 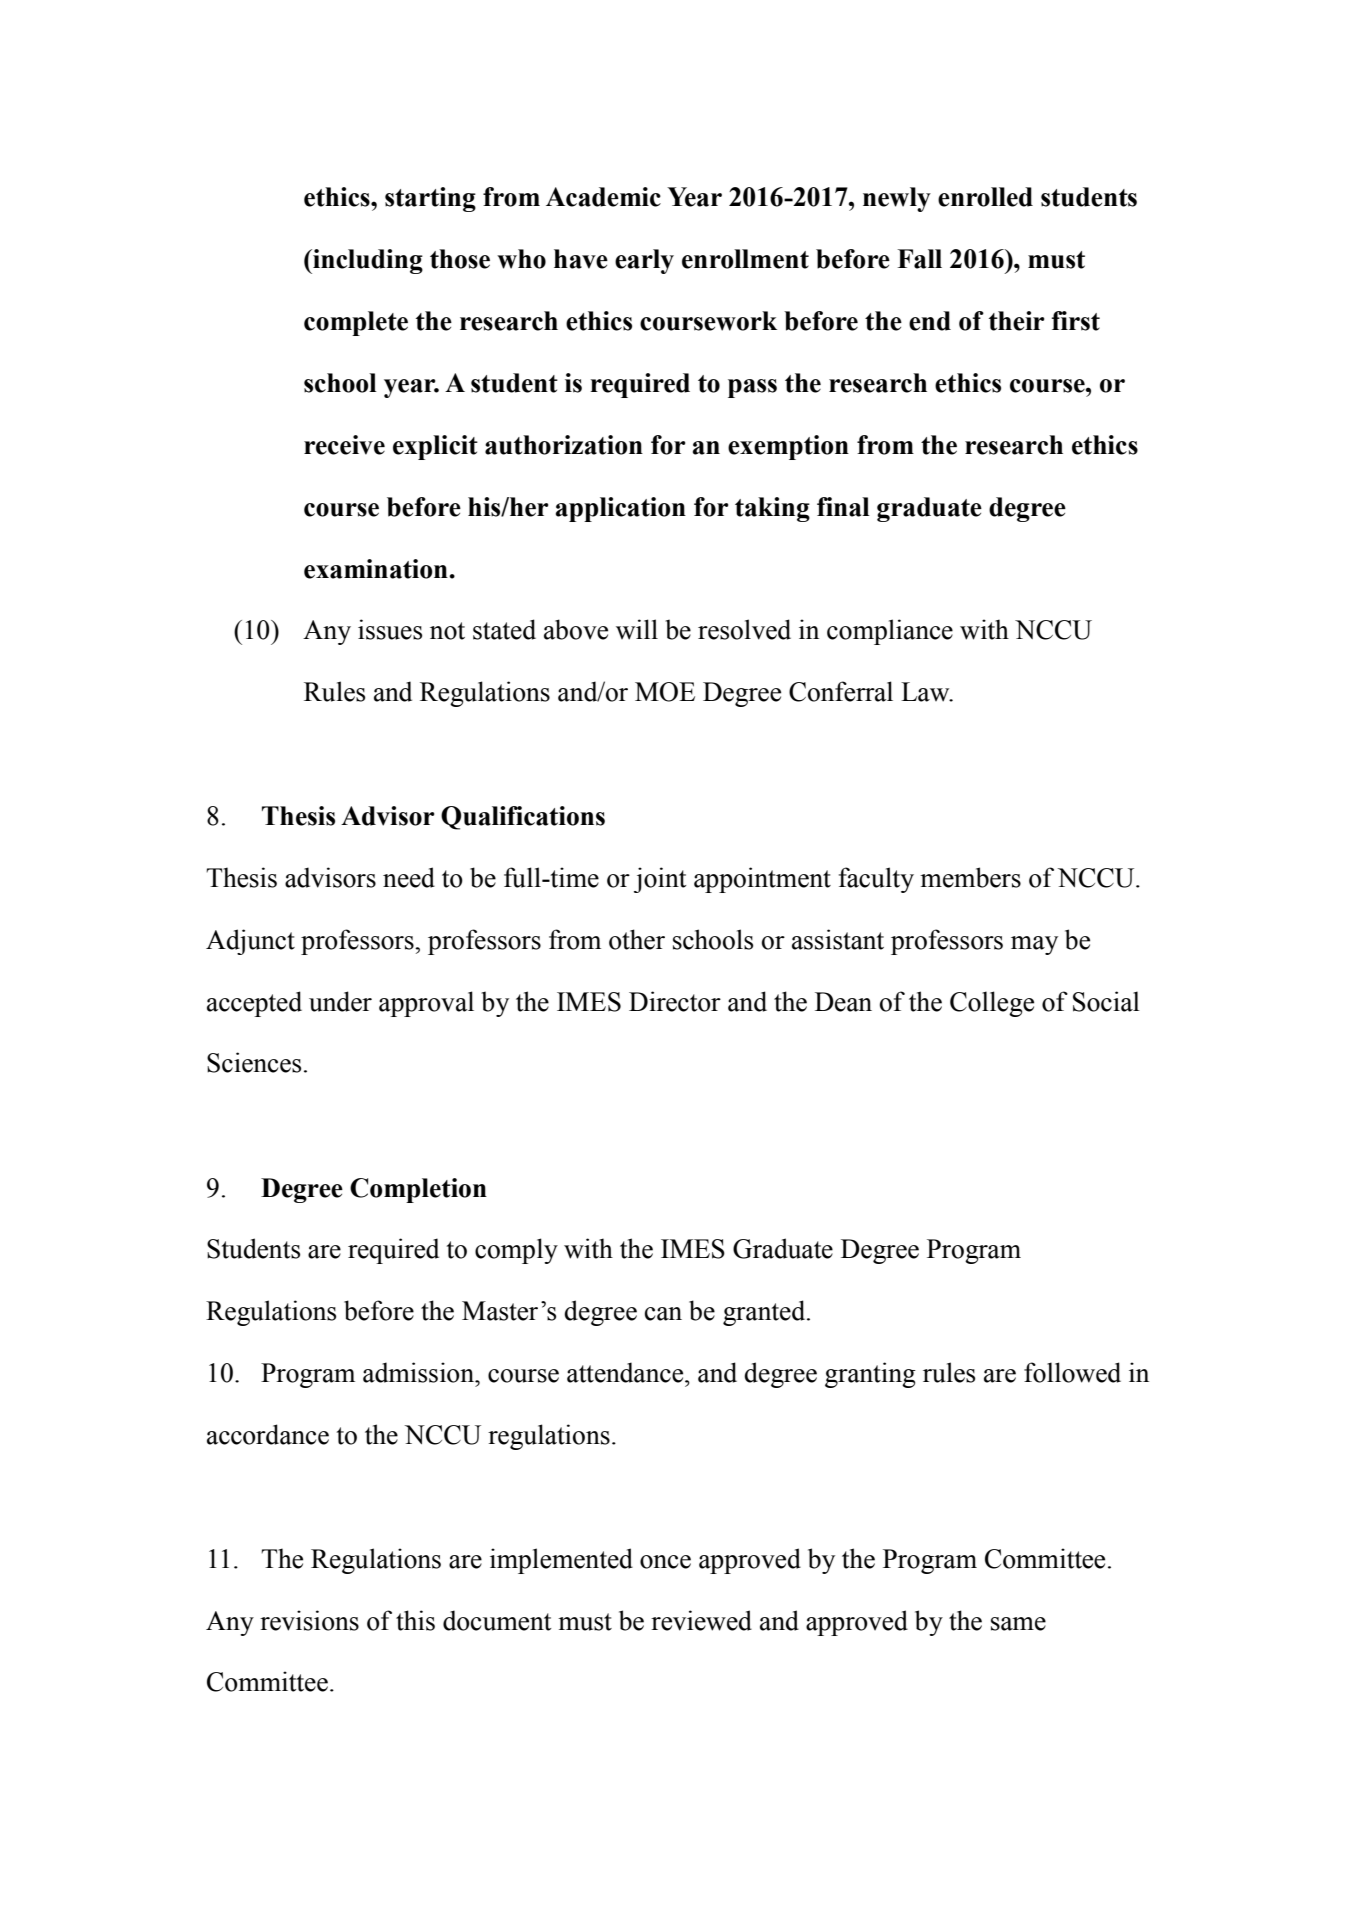 What do you see at coordinates (309, 1620) in the screenshot?
I see `revisions` at bounding box center [309, 1620].
